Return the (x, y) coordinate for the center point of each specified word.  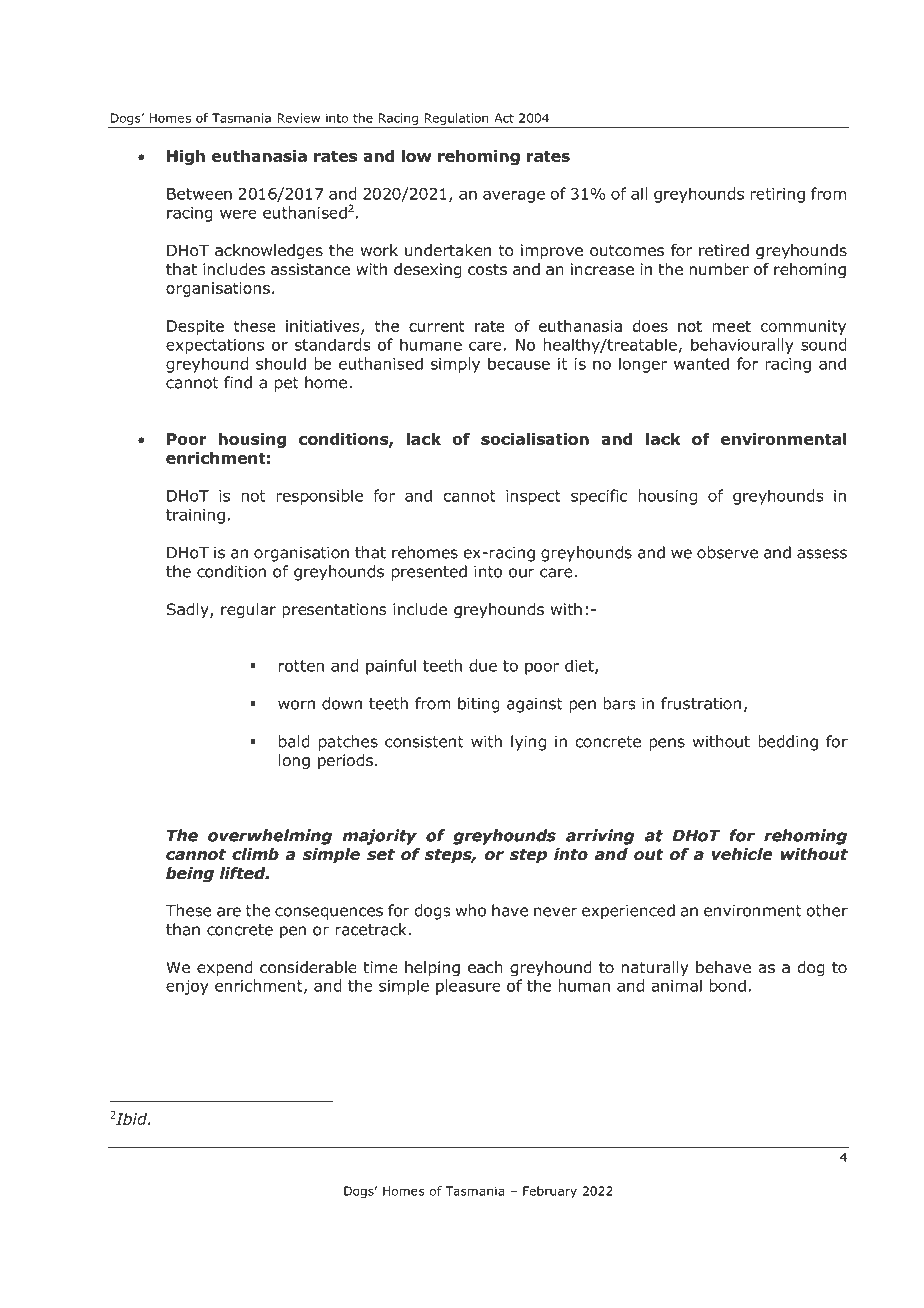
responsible (319, 497)
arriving (600, 837)
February (550, 1192)
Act (504, 118)
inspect (533, 497)
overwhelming (270, 837)
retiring (777, 195)
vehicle (742, 854)
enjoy (187, 987)
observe (727, 552)
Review (298, 118)
